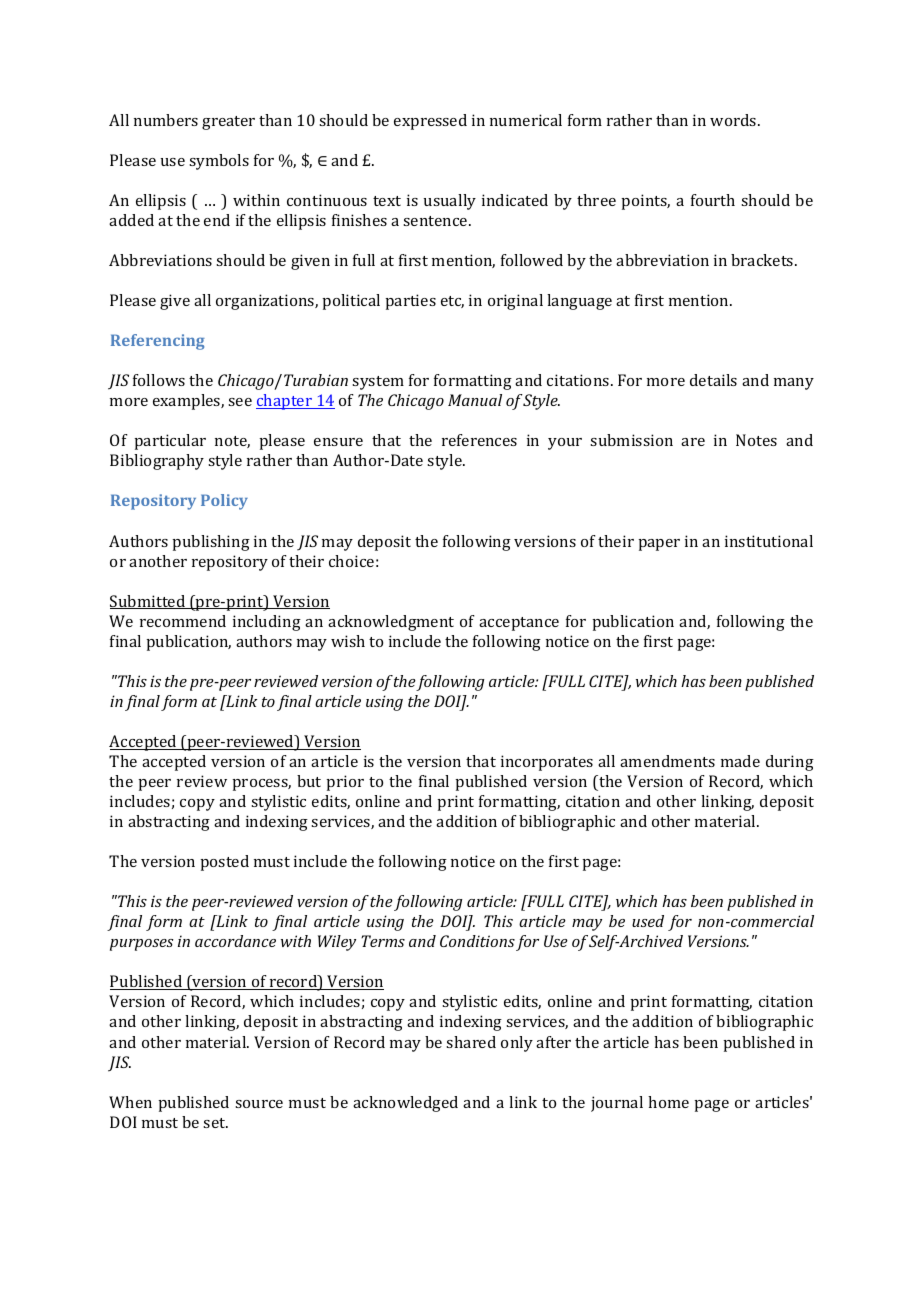 This document has width=924, height=1308. What do you see at coordinates (215, 1123) in the document?
I see `set` at bounding box center [215, 1123].
